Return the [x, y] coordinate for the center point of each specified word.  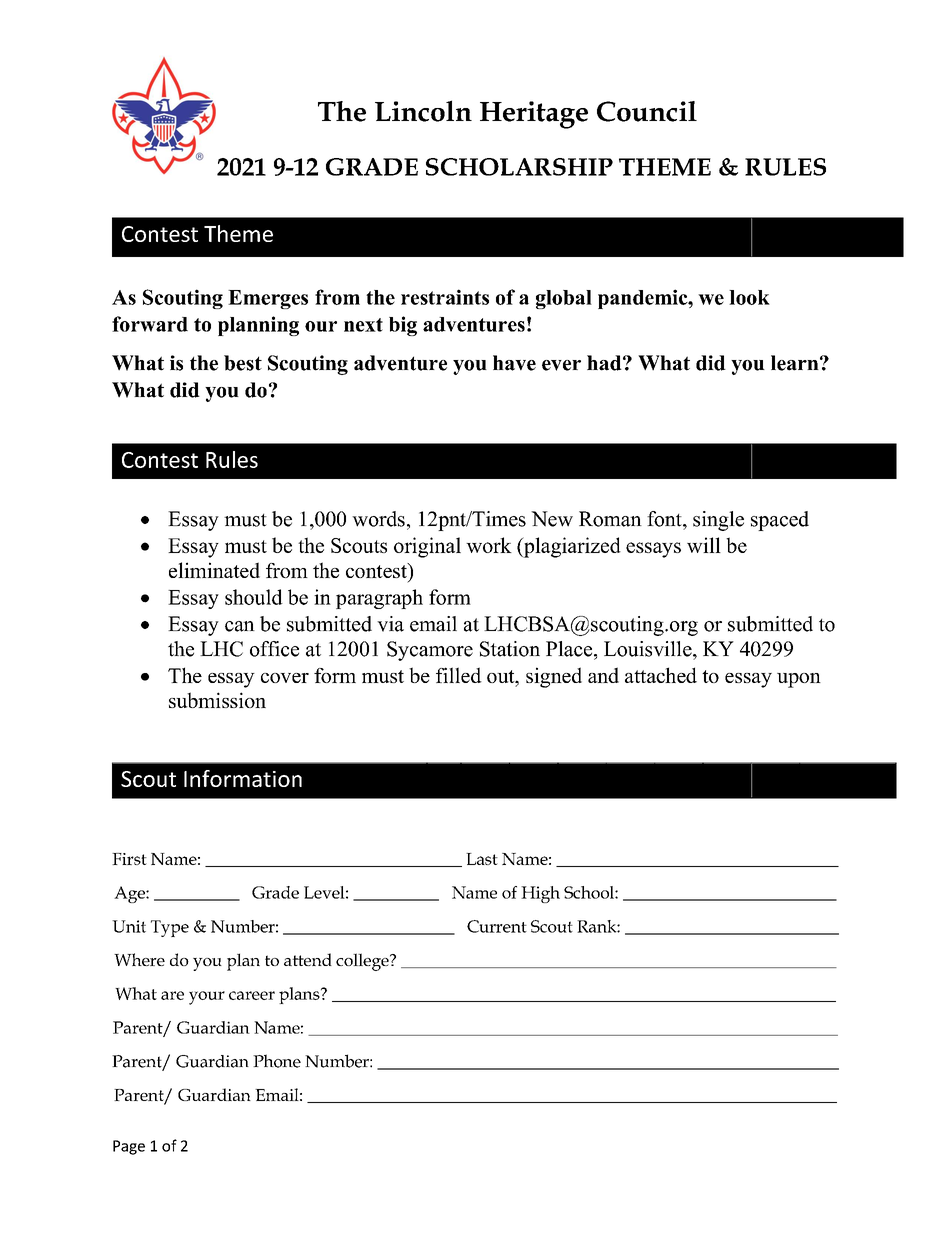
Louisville [649, 649]
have [514, 363]
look [749, 297]
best [243, 363]
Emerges [268, 299]
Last [482, 859]
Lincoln [423, 111]
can [240, 626]
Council [647, 111]
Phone [277, 1061]
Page [129, 1147]
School [590, 892]
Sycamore [430, 651]
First [129, 859]
